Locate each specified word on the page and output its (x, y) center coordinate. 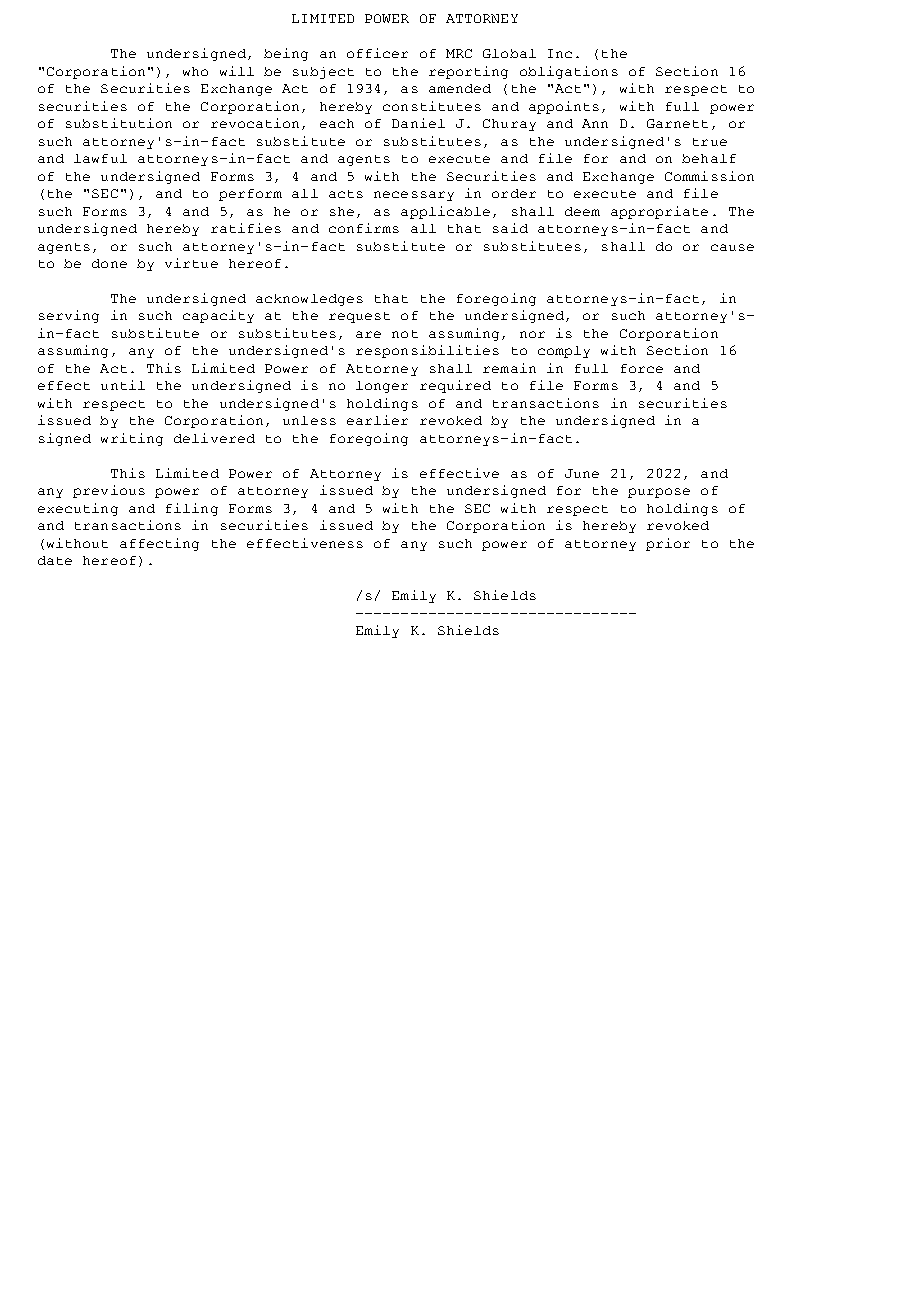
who (195, 71)
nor (532, 334)
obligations (569, 72)
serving (69, 316)
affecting (159, 544)
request (359, 317)
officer (377, 53)
